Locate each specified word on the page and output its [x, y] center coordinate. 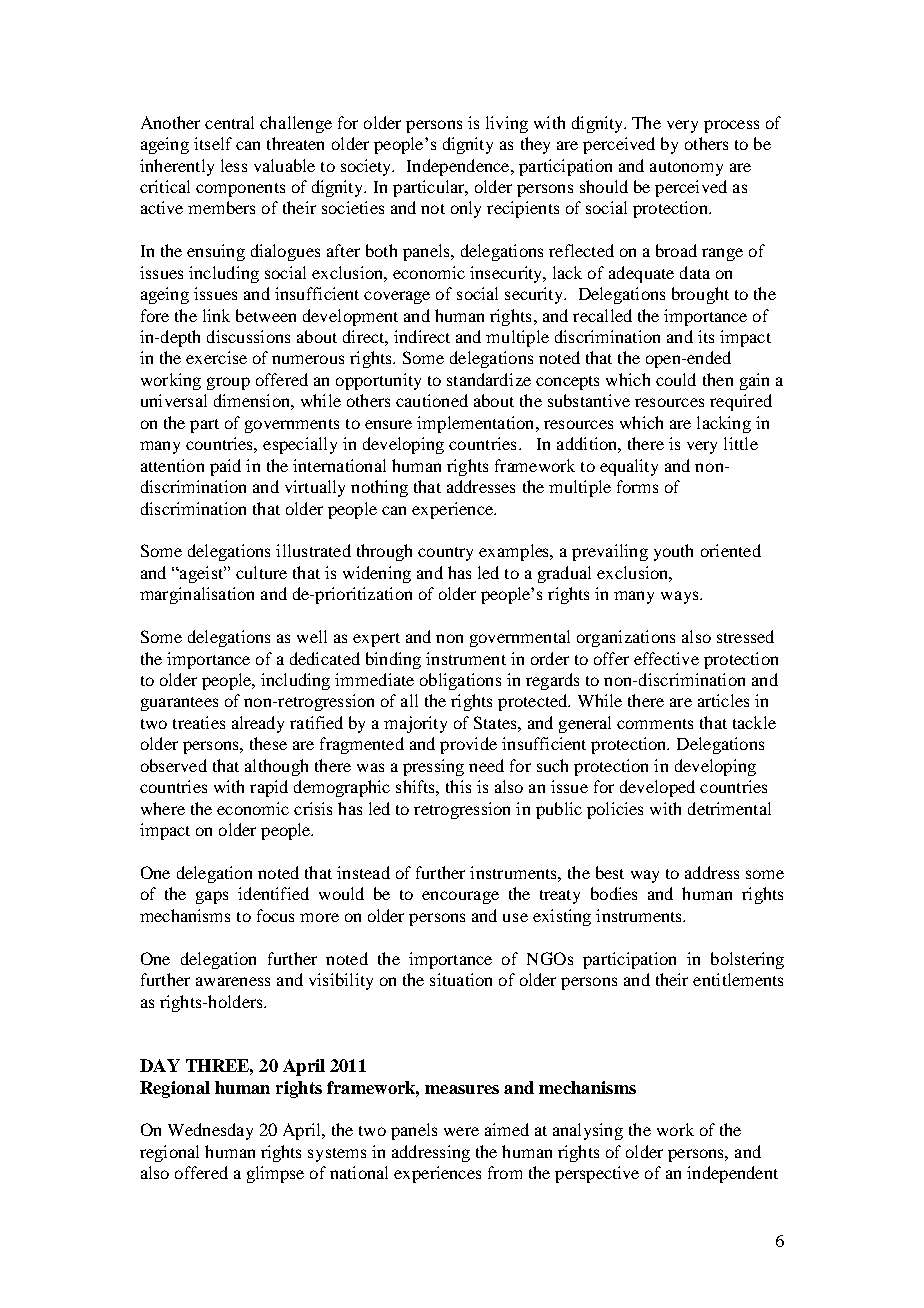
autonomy [686, 169]
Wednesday [210, 1131]
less [234, 165]
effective [666, 658]
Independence [459, 167]
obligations [460, 681]
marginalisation [197, 595]
